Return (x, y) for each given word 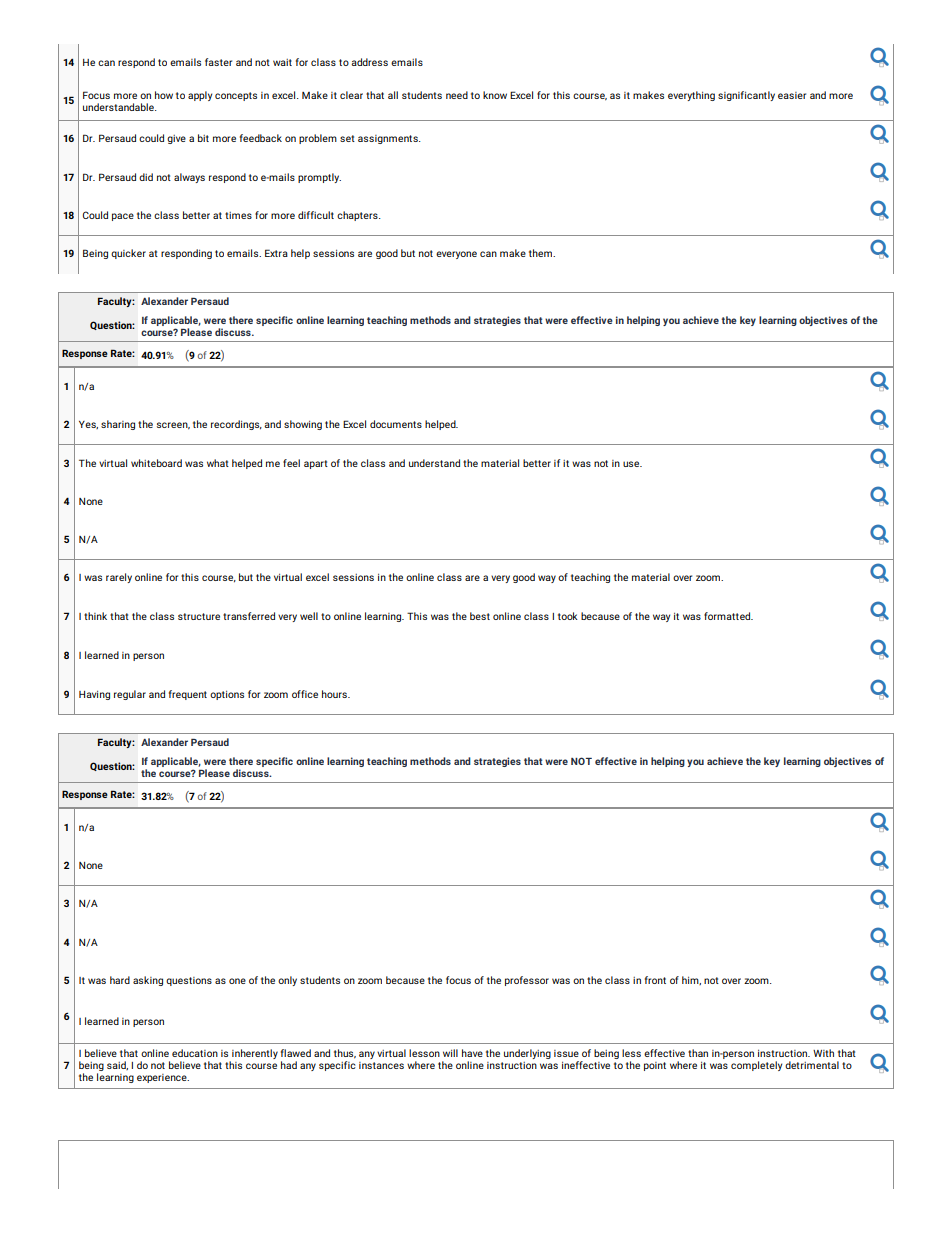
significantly (746, 96)
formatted (728, 616)
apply (200, 96)
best (480, 616)
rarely (119, 578)
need (457, 95)
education (195, 1053)
